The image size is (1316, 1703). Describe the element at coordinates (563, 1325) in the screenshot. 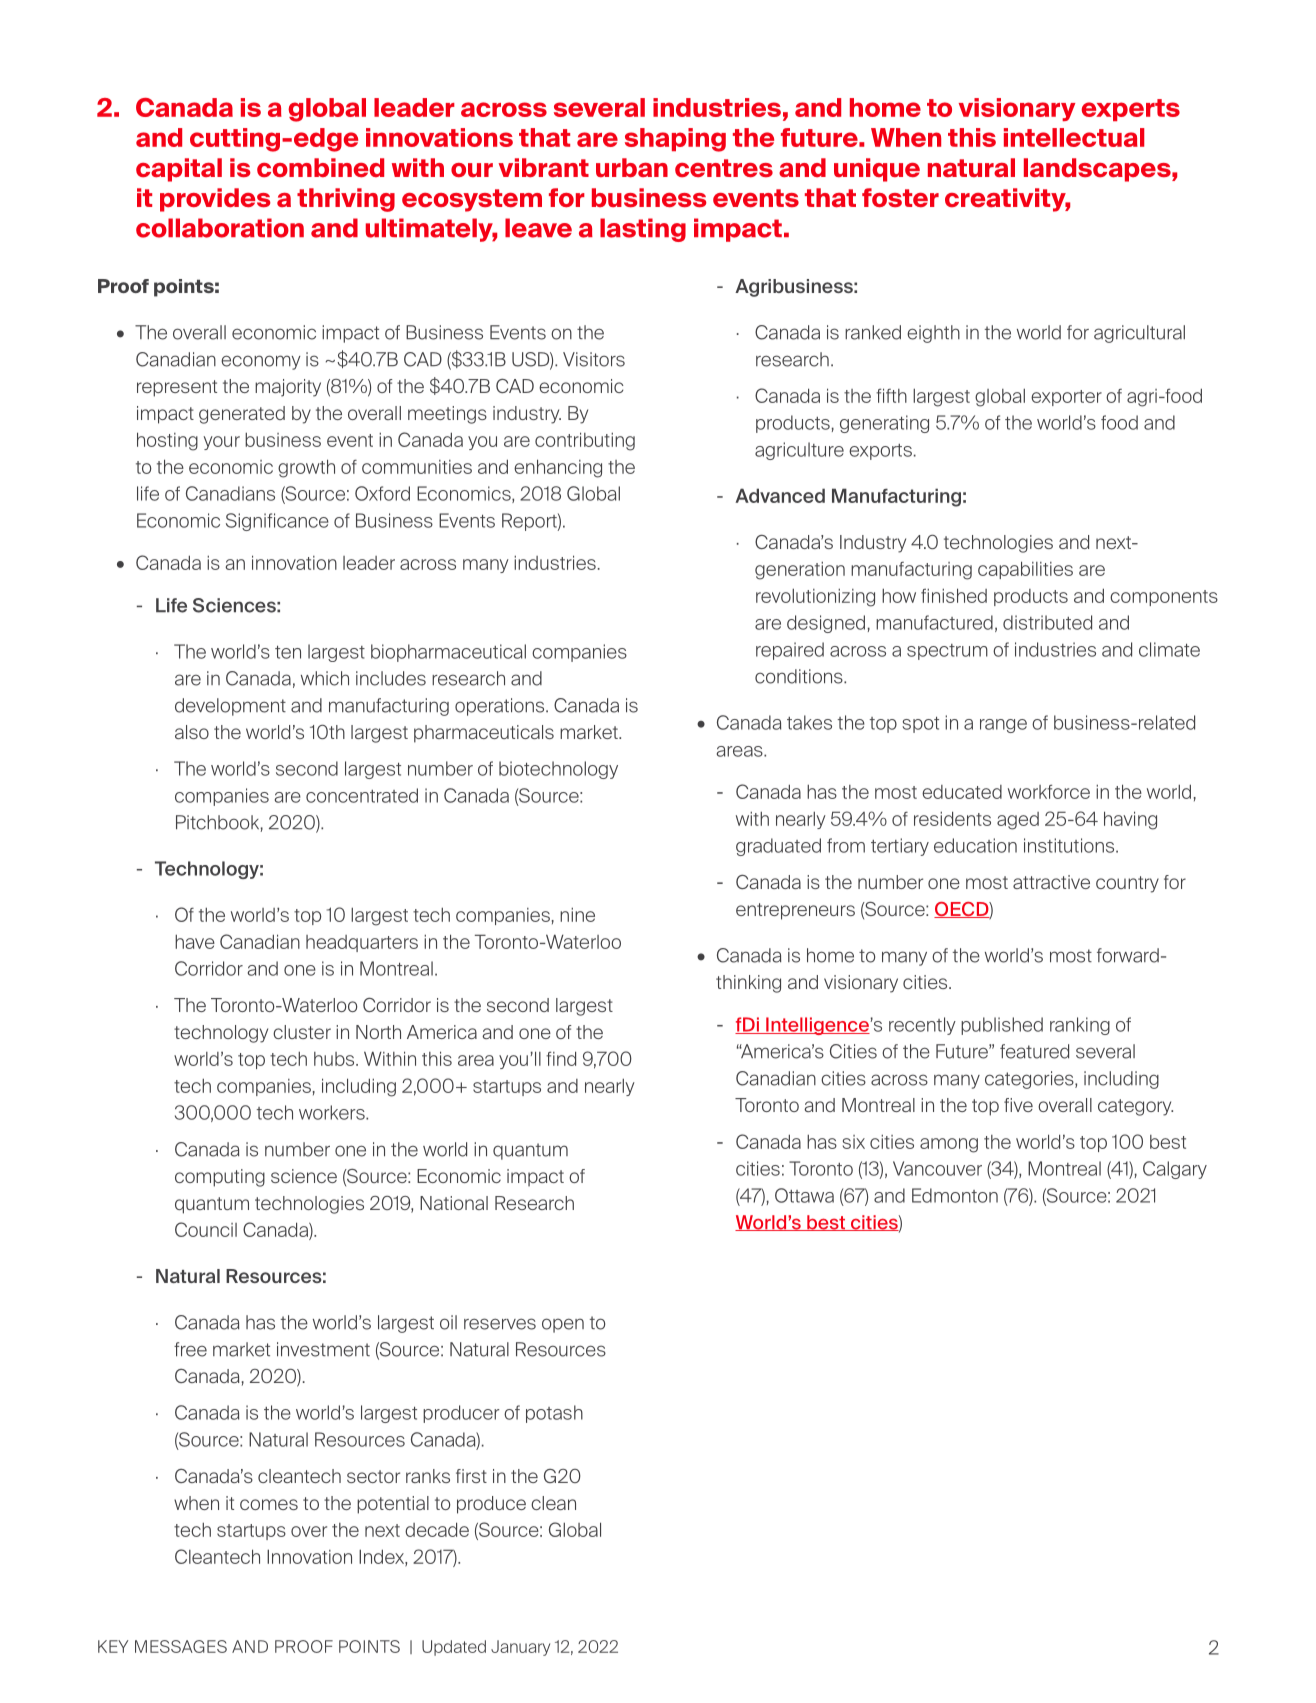

I see `open` at that location.
